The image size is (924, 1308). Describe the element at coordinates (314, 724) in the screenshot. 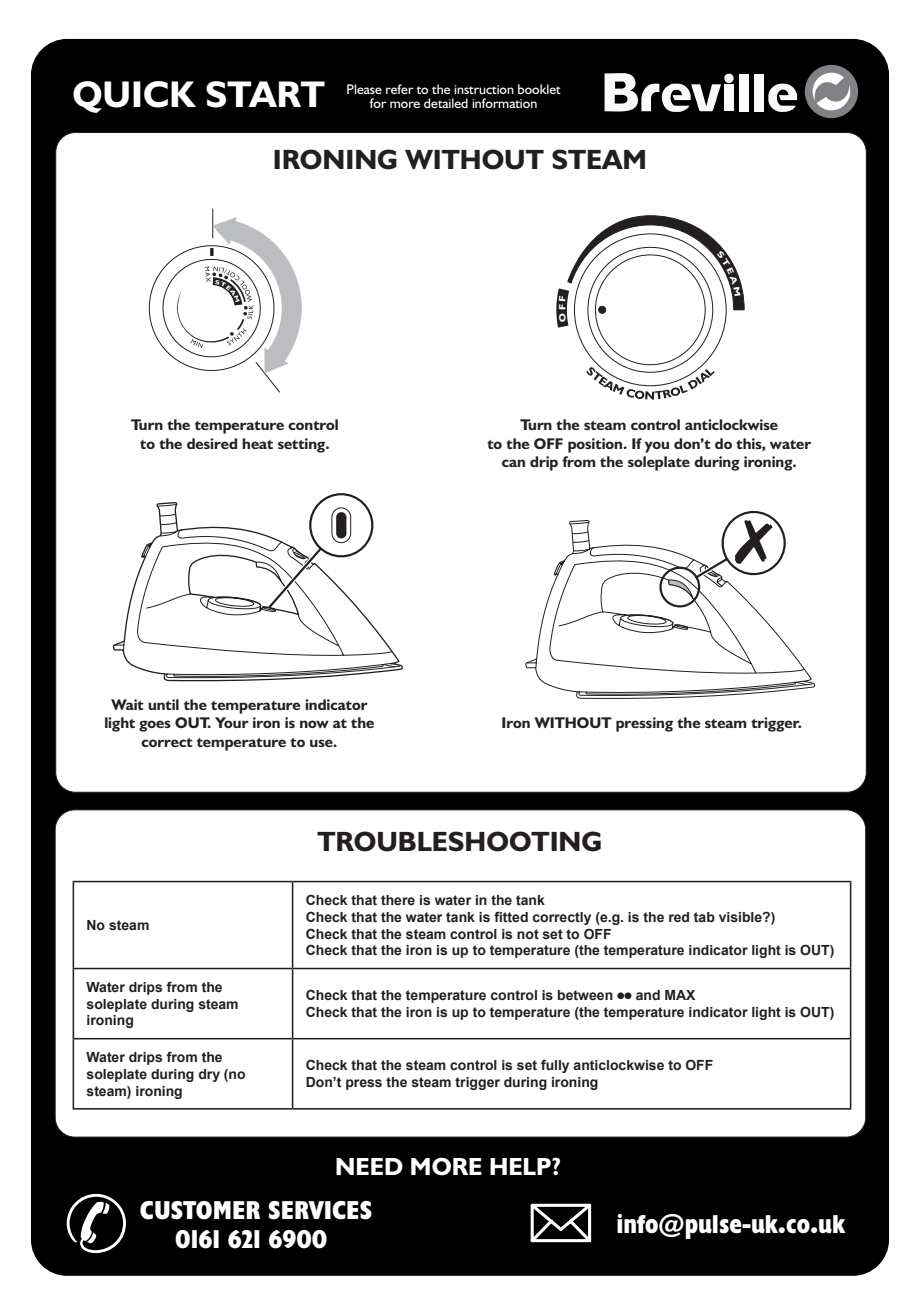

I see `now` at that location.
